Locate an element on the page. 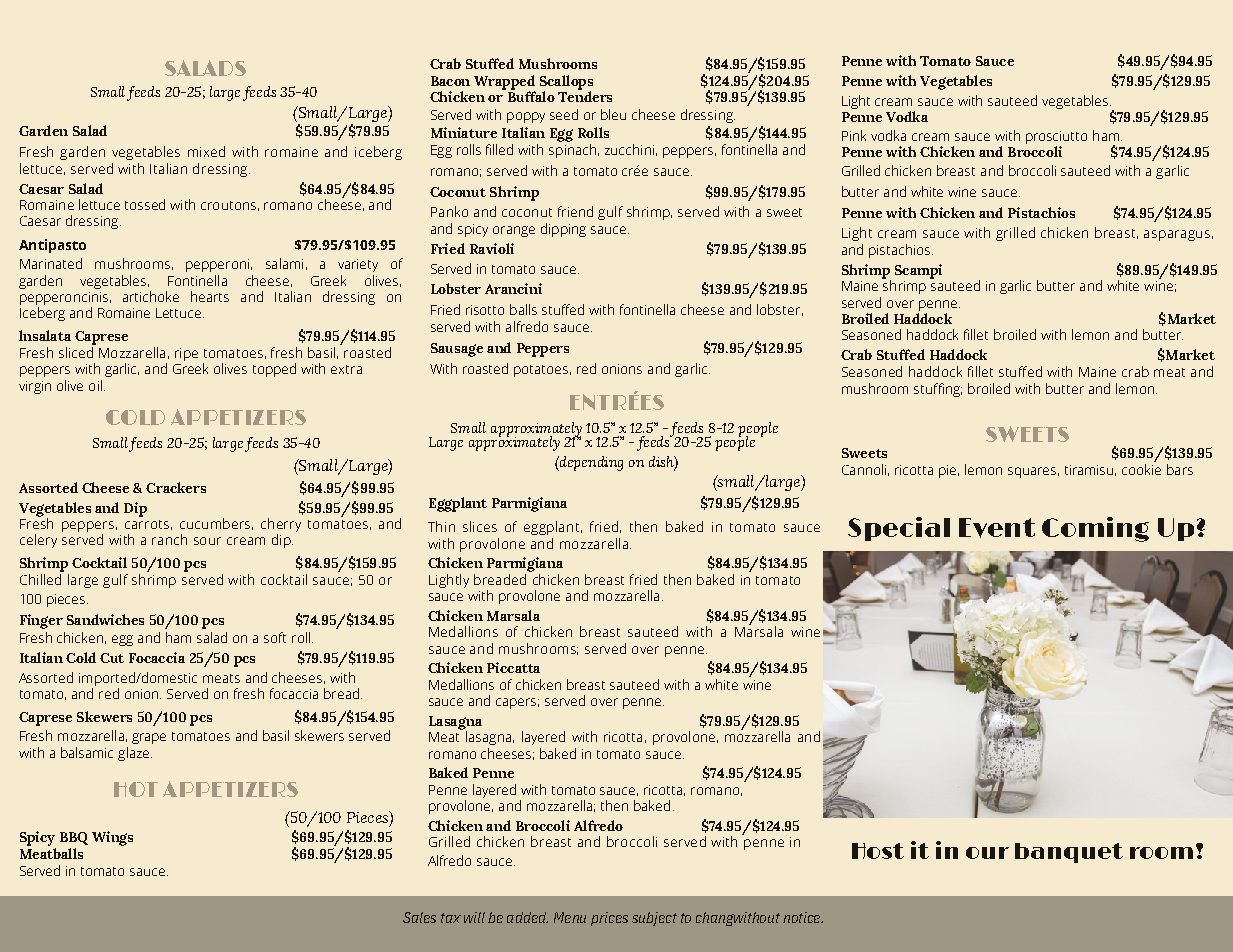  slices is located at coordinates (480, 526).
